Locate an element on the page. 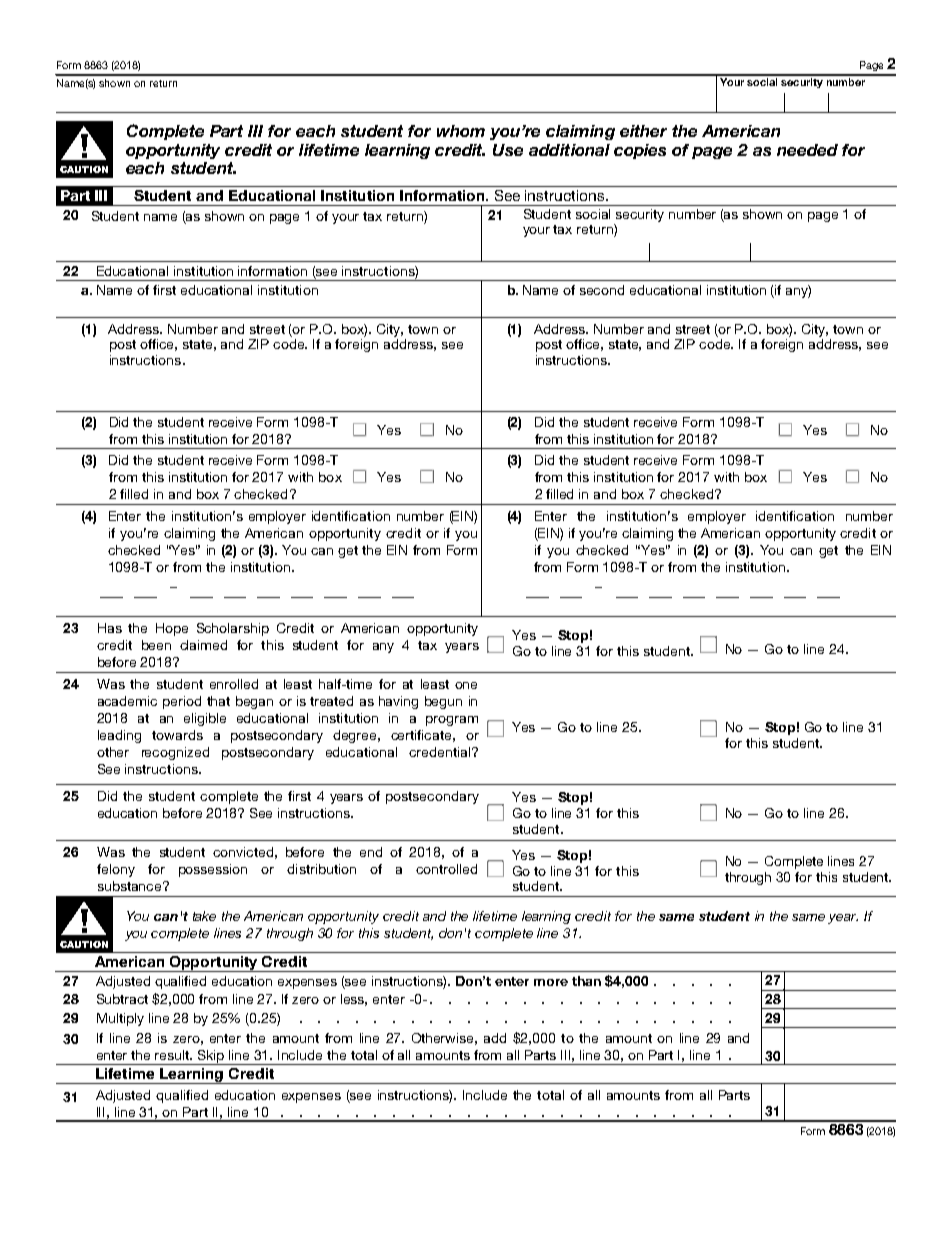  whom is located at coordinates (461, 131).
